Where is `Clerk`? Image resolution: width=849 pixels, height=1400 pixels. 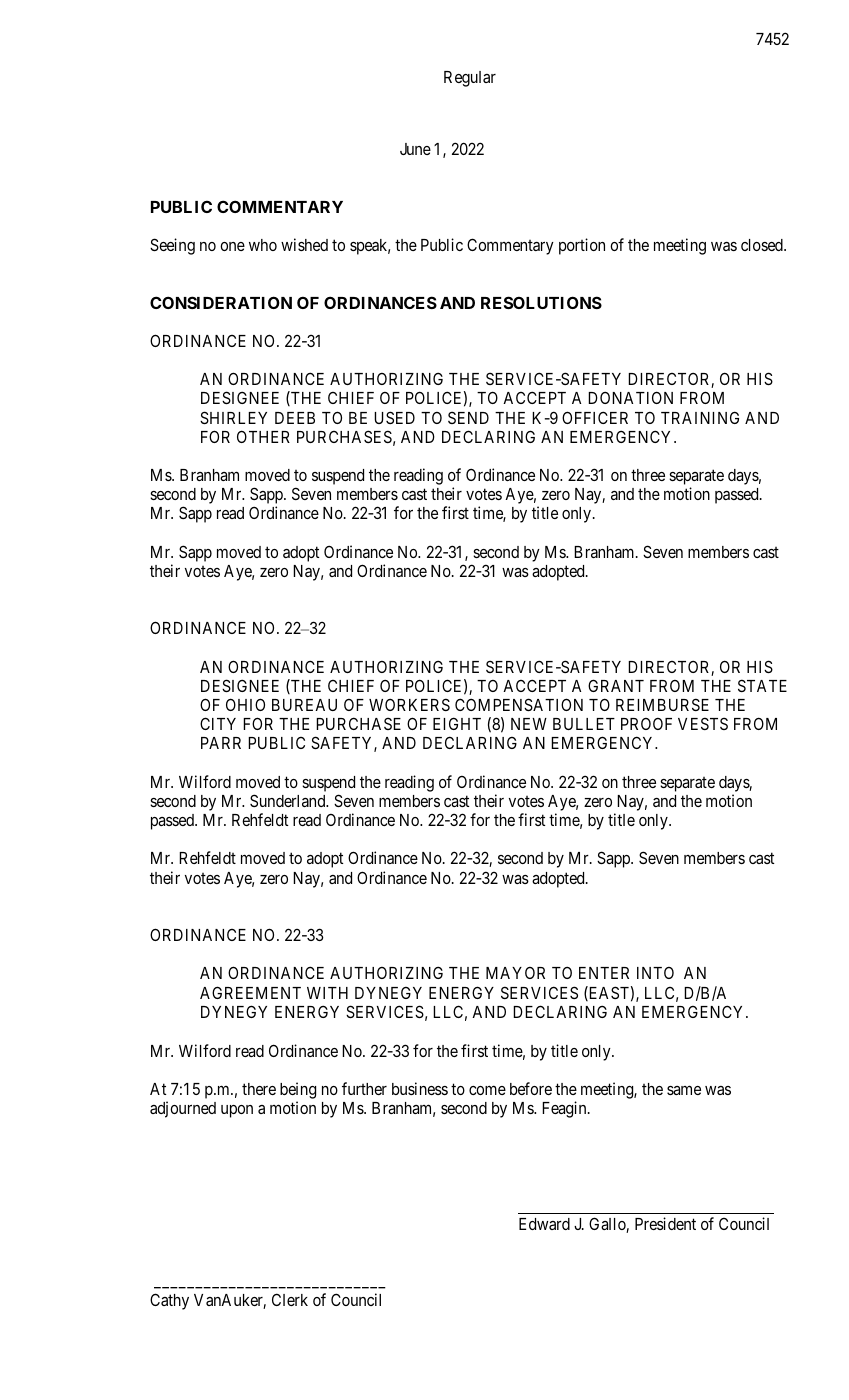
Clerk is located at coordinates (290, 1299).
